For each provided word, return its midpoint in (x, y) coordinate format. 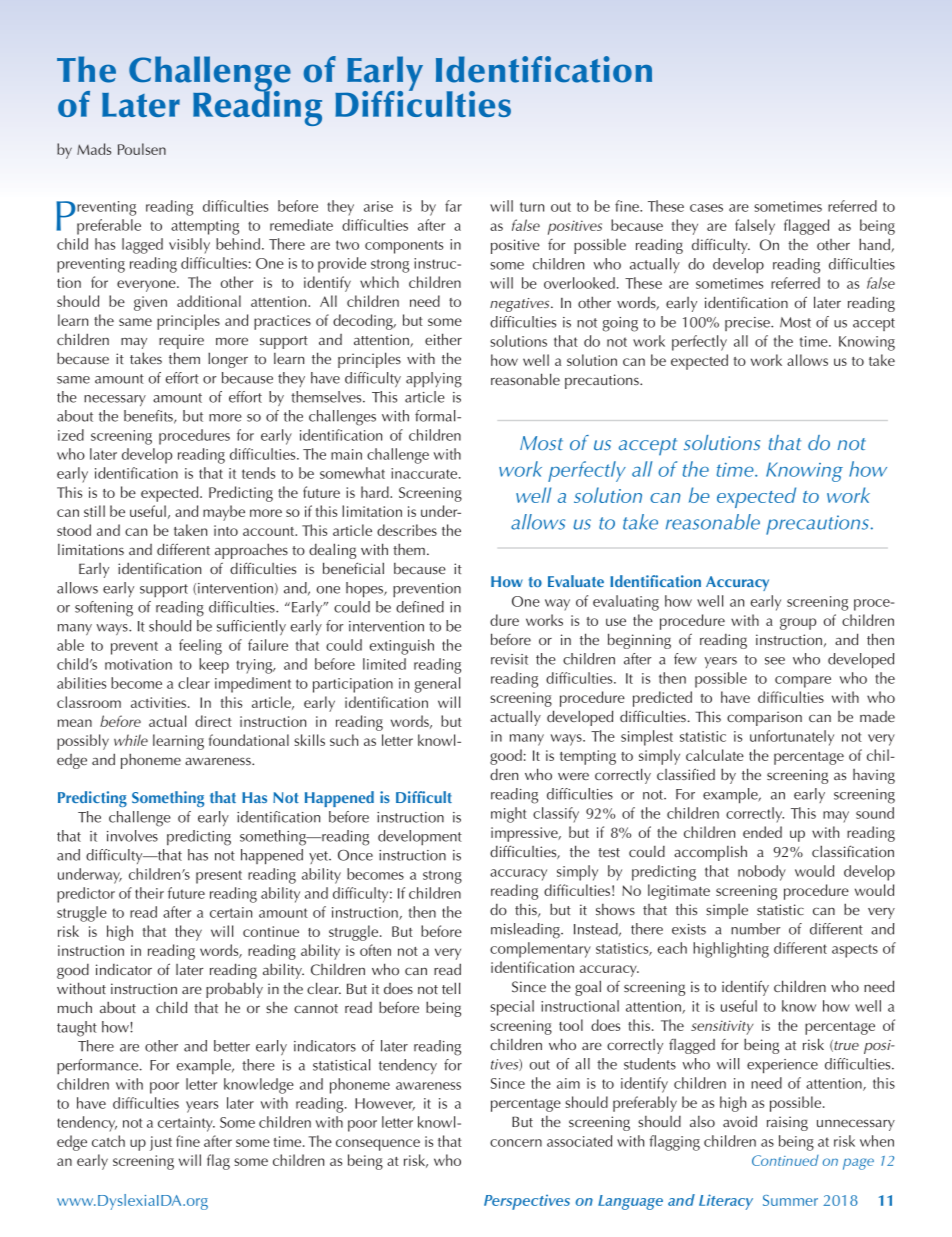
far (453, 206)
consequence (378, 1145)
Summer (790, 1200)
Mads (94, 149)
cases (706, 208)
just (161, 1143)
